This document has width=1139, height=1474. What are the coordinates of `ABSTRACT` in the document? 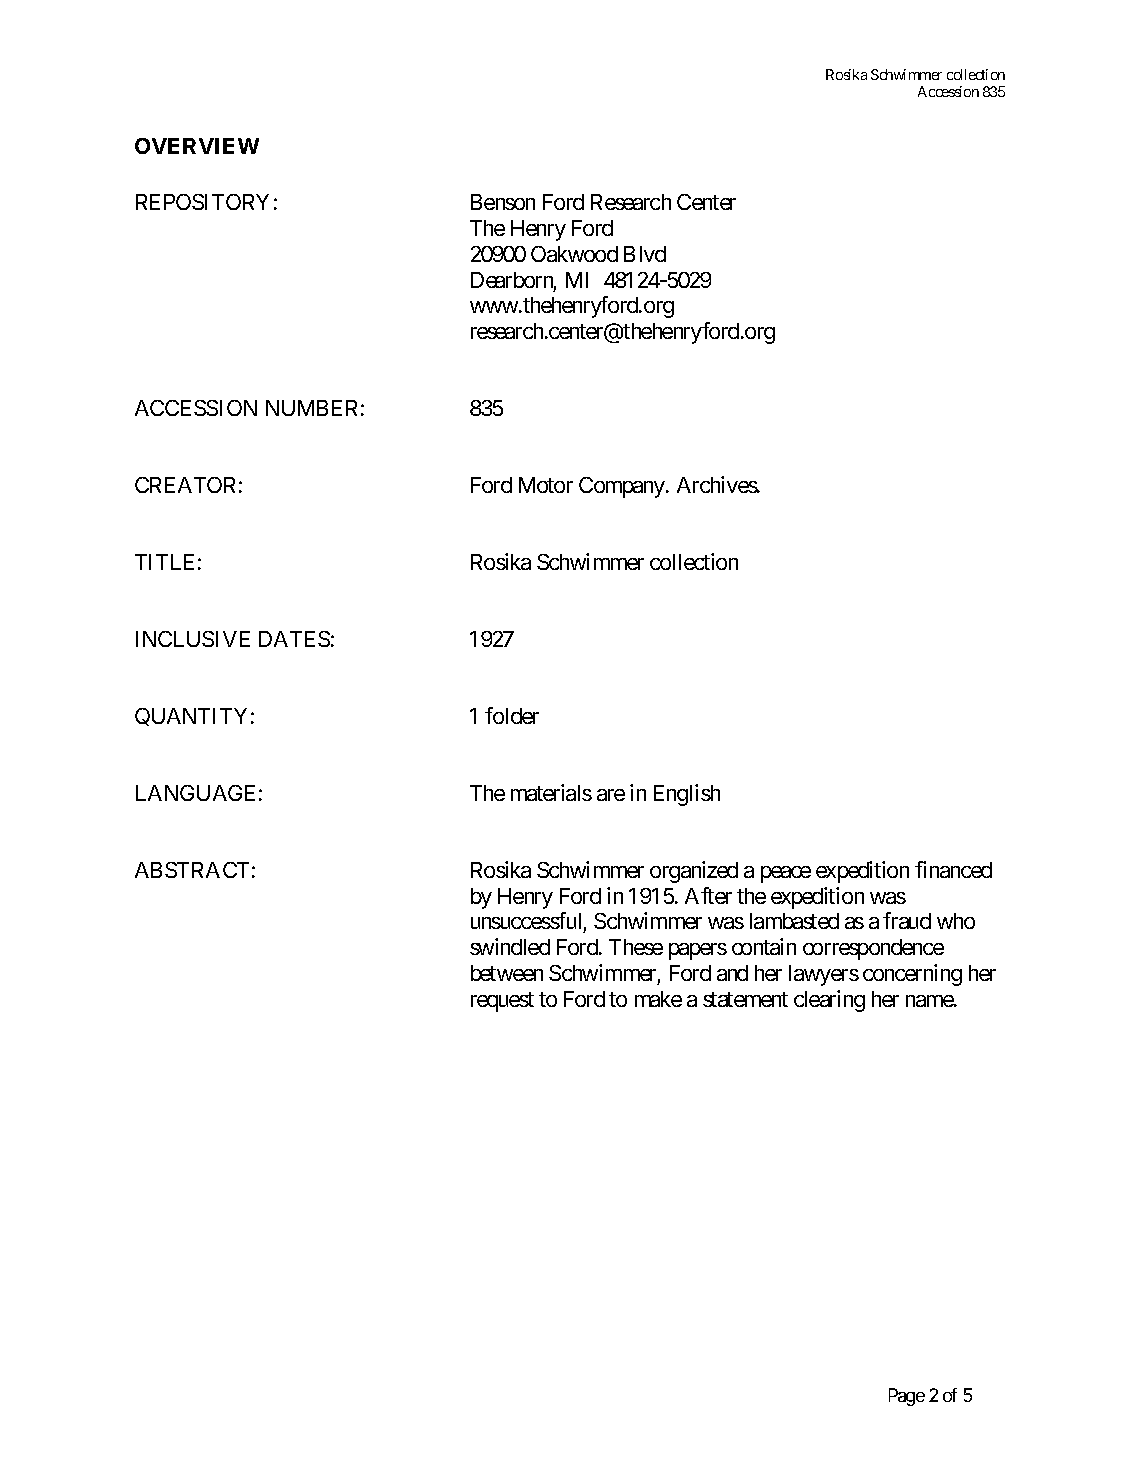 It's located at (192, 870).
